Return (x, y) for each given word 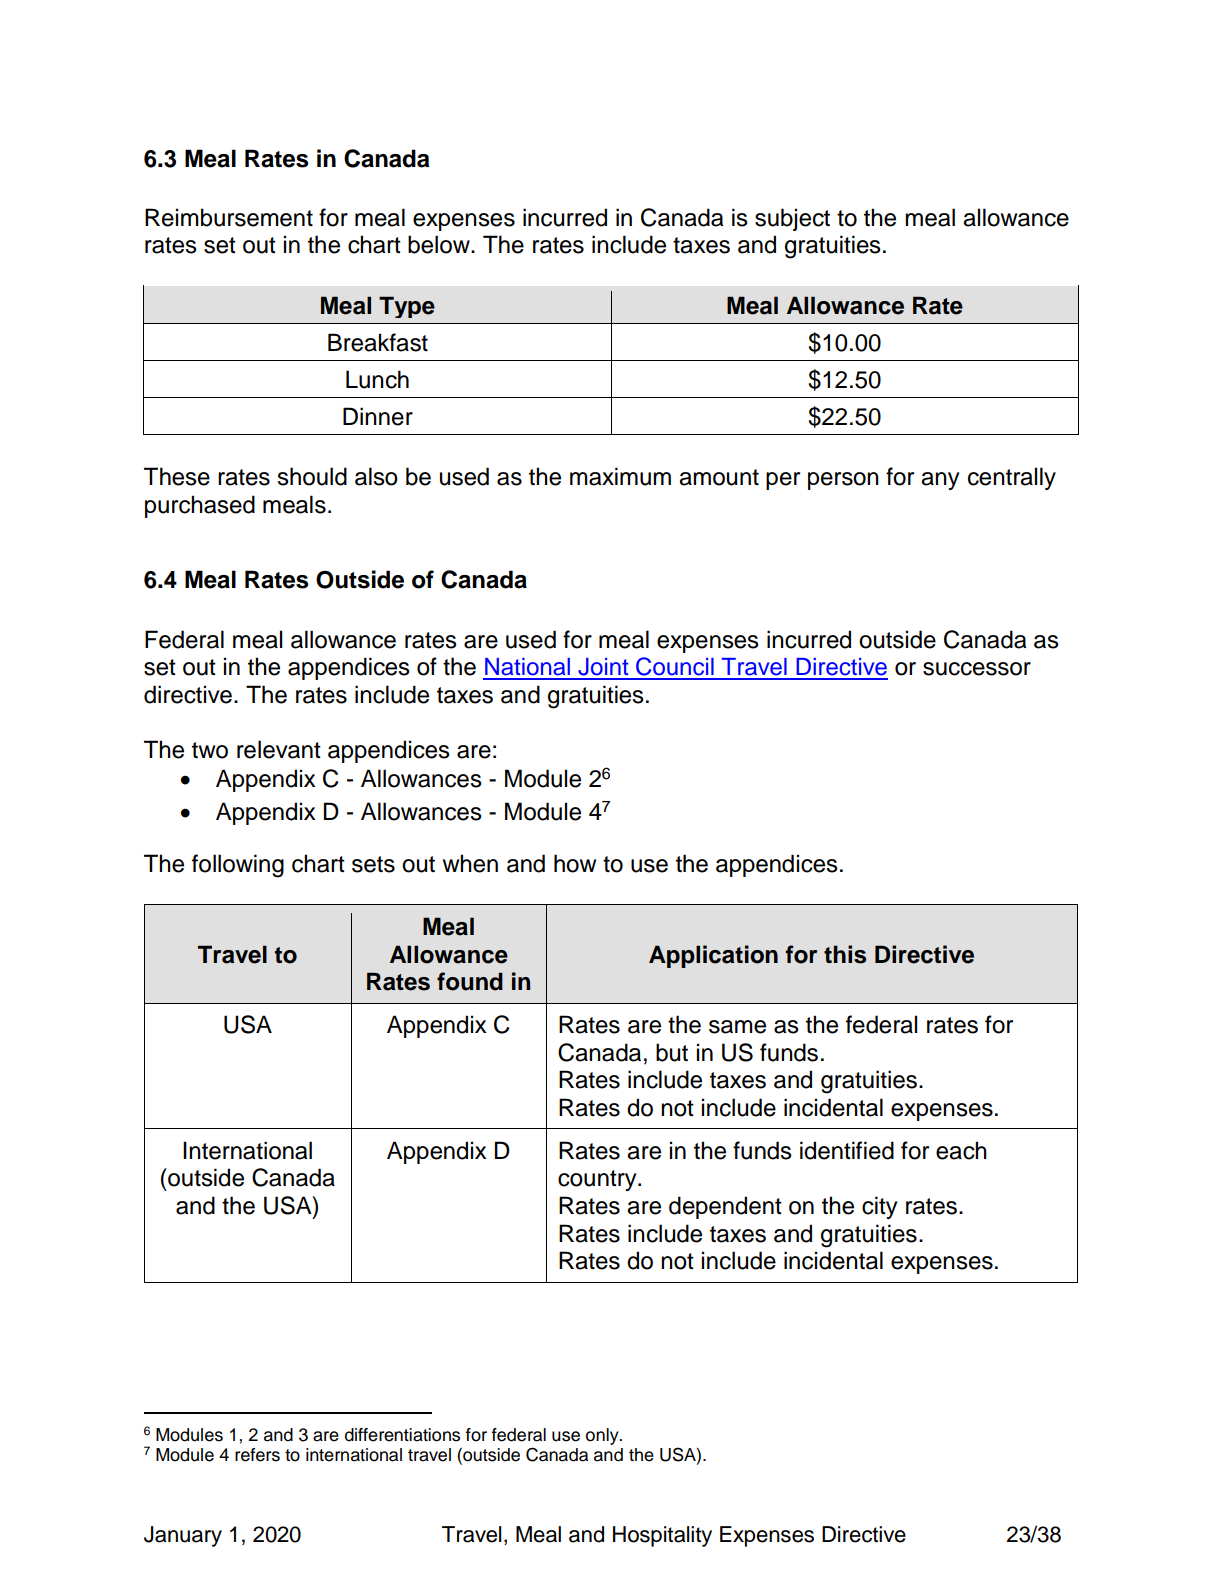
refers (257, 1455)
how (575, 863)
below (440, 244)
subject (792, 219)
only (603, 1436)
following (238, 866)
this (845, 954)
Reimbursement (229, 217)
